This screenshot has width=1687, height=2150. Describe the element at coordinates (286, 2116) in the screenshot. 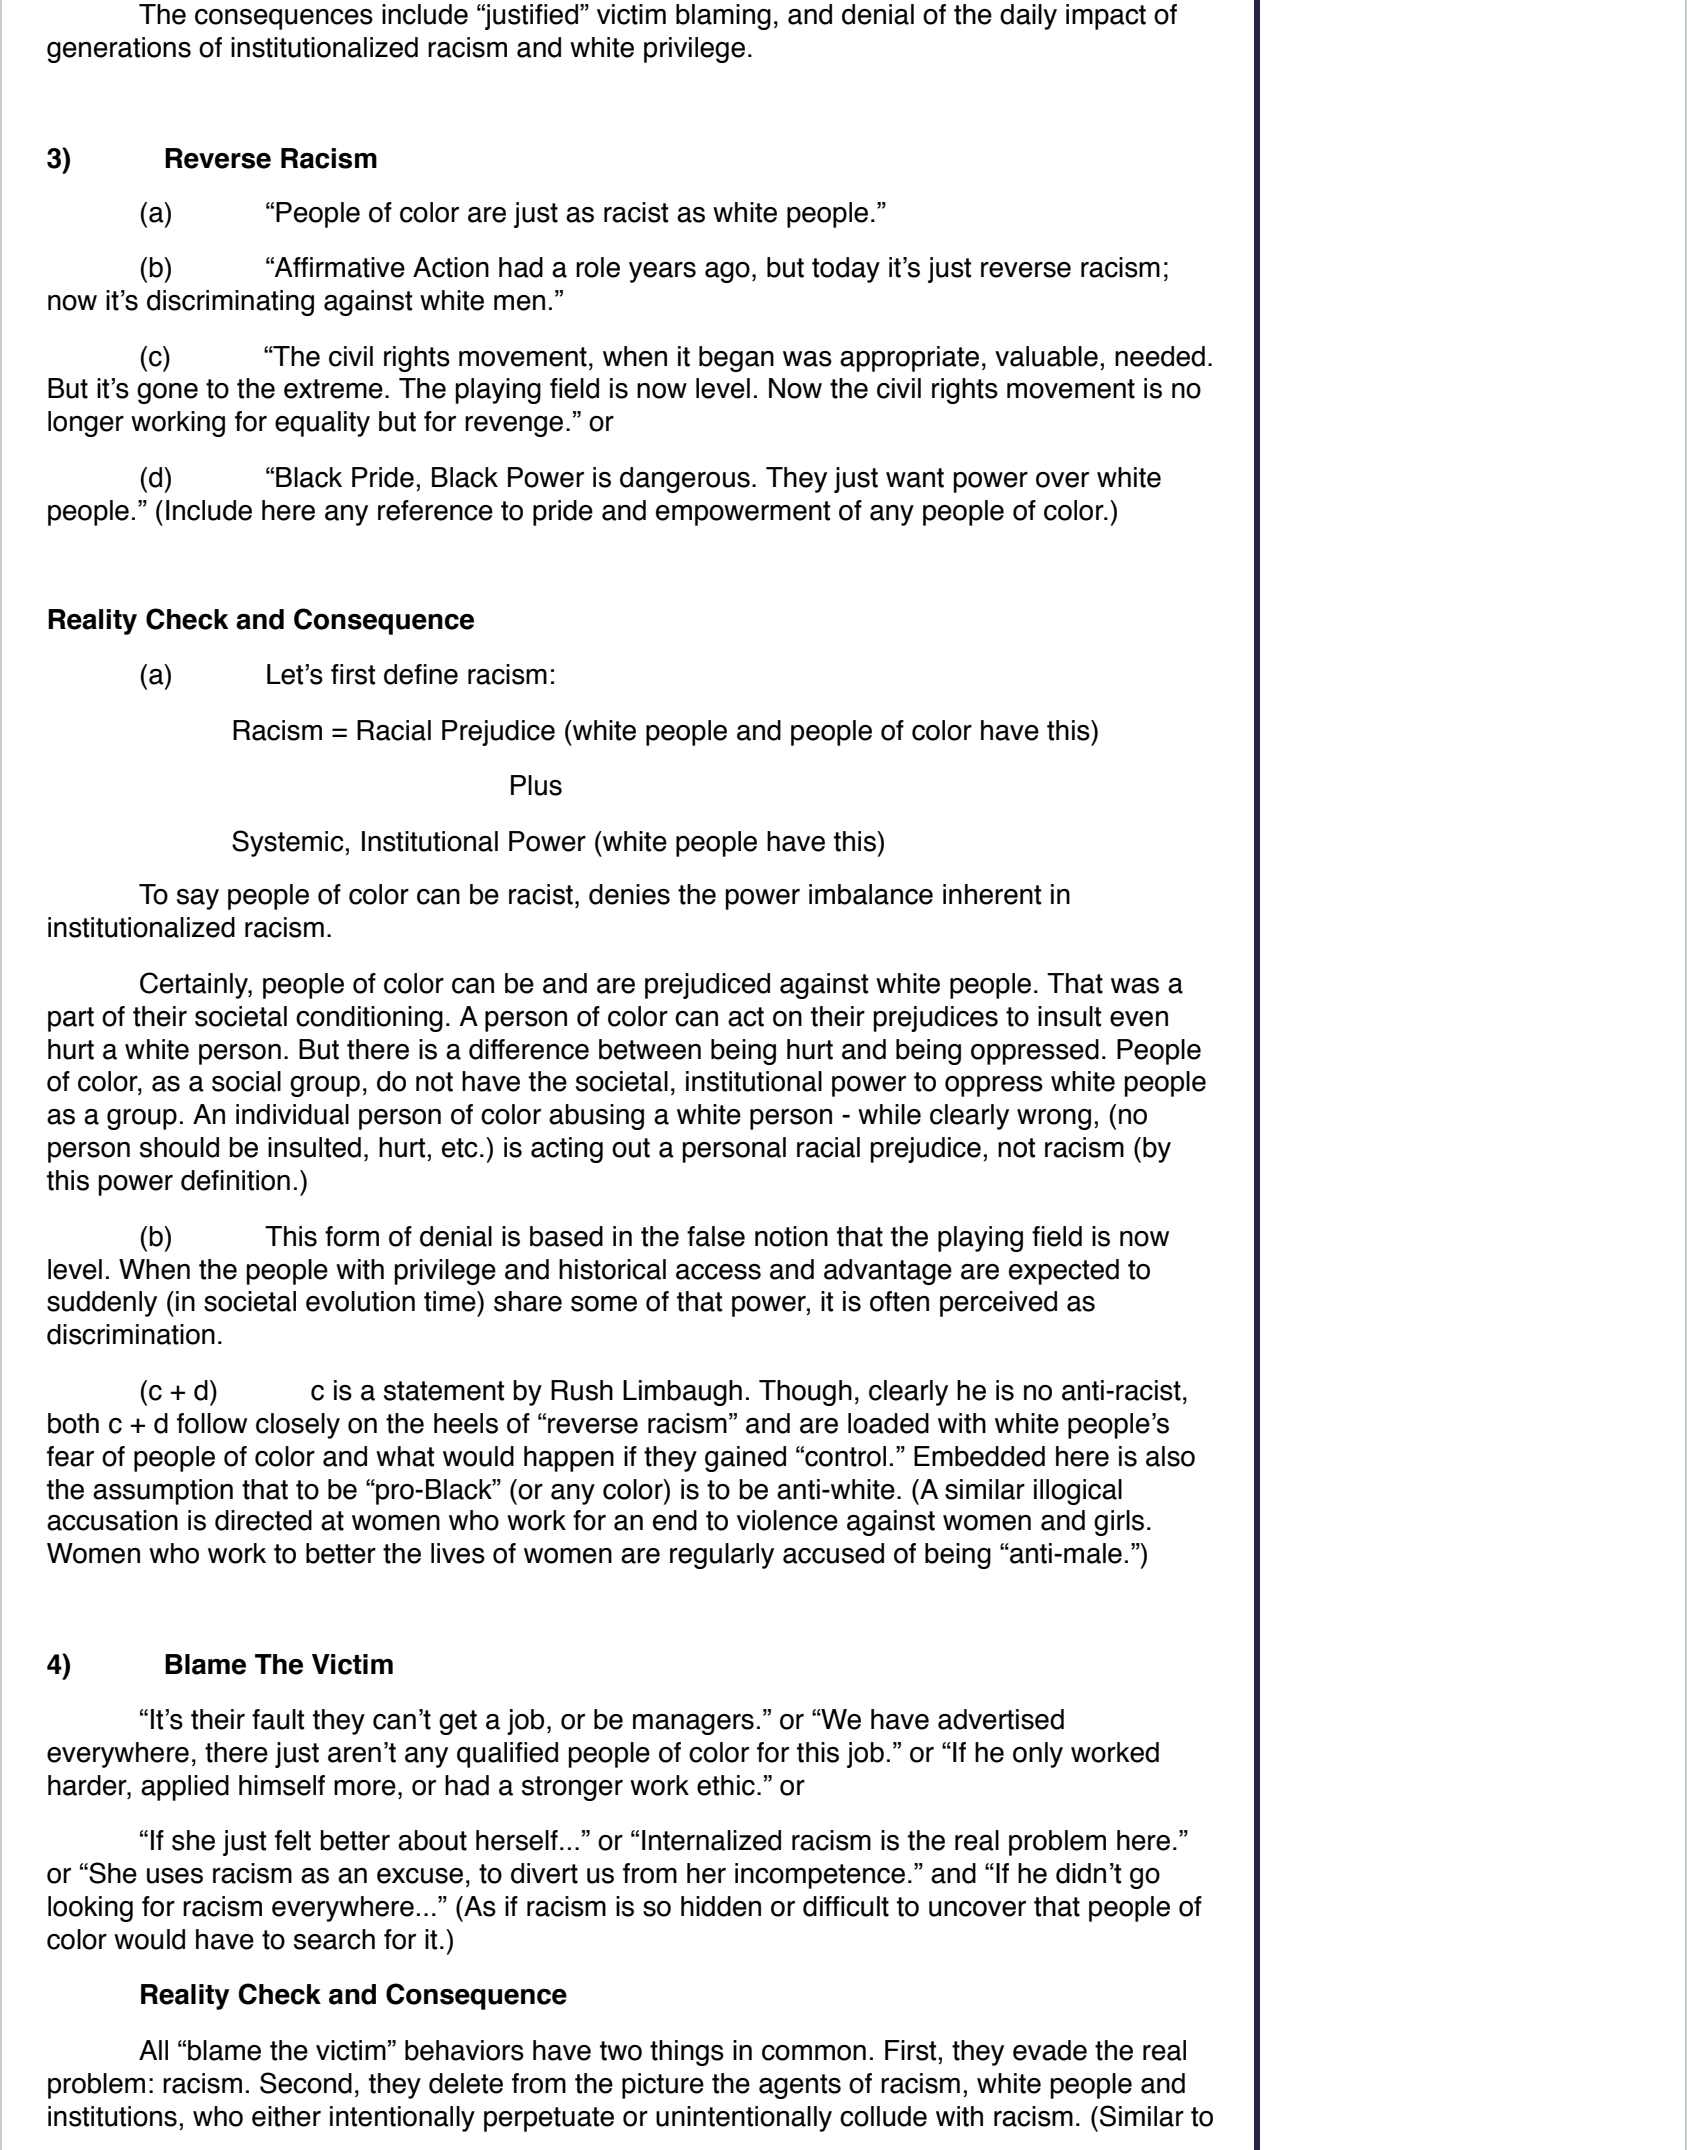

I see `either` at that location.
